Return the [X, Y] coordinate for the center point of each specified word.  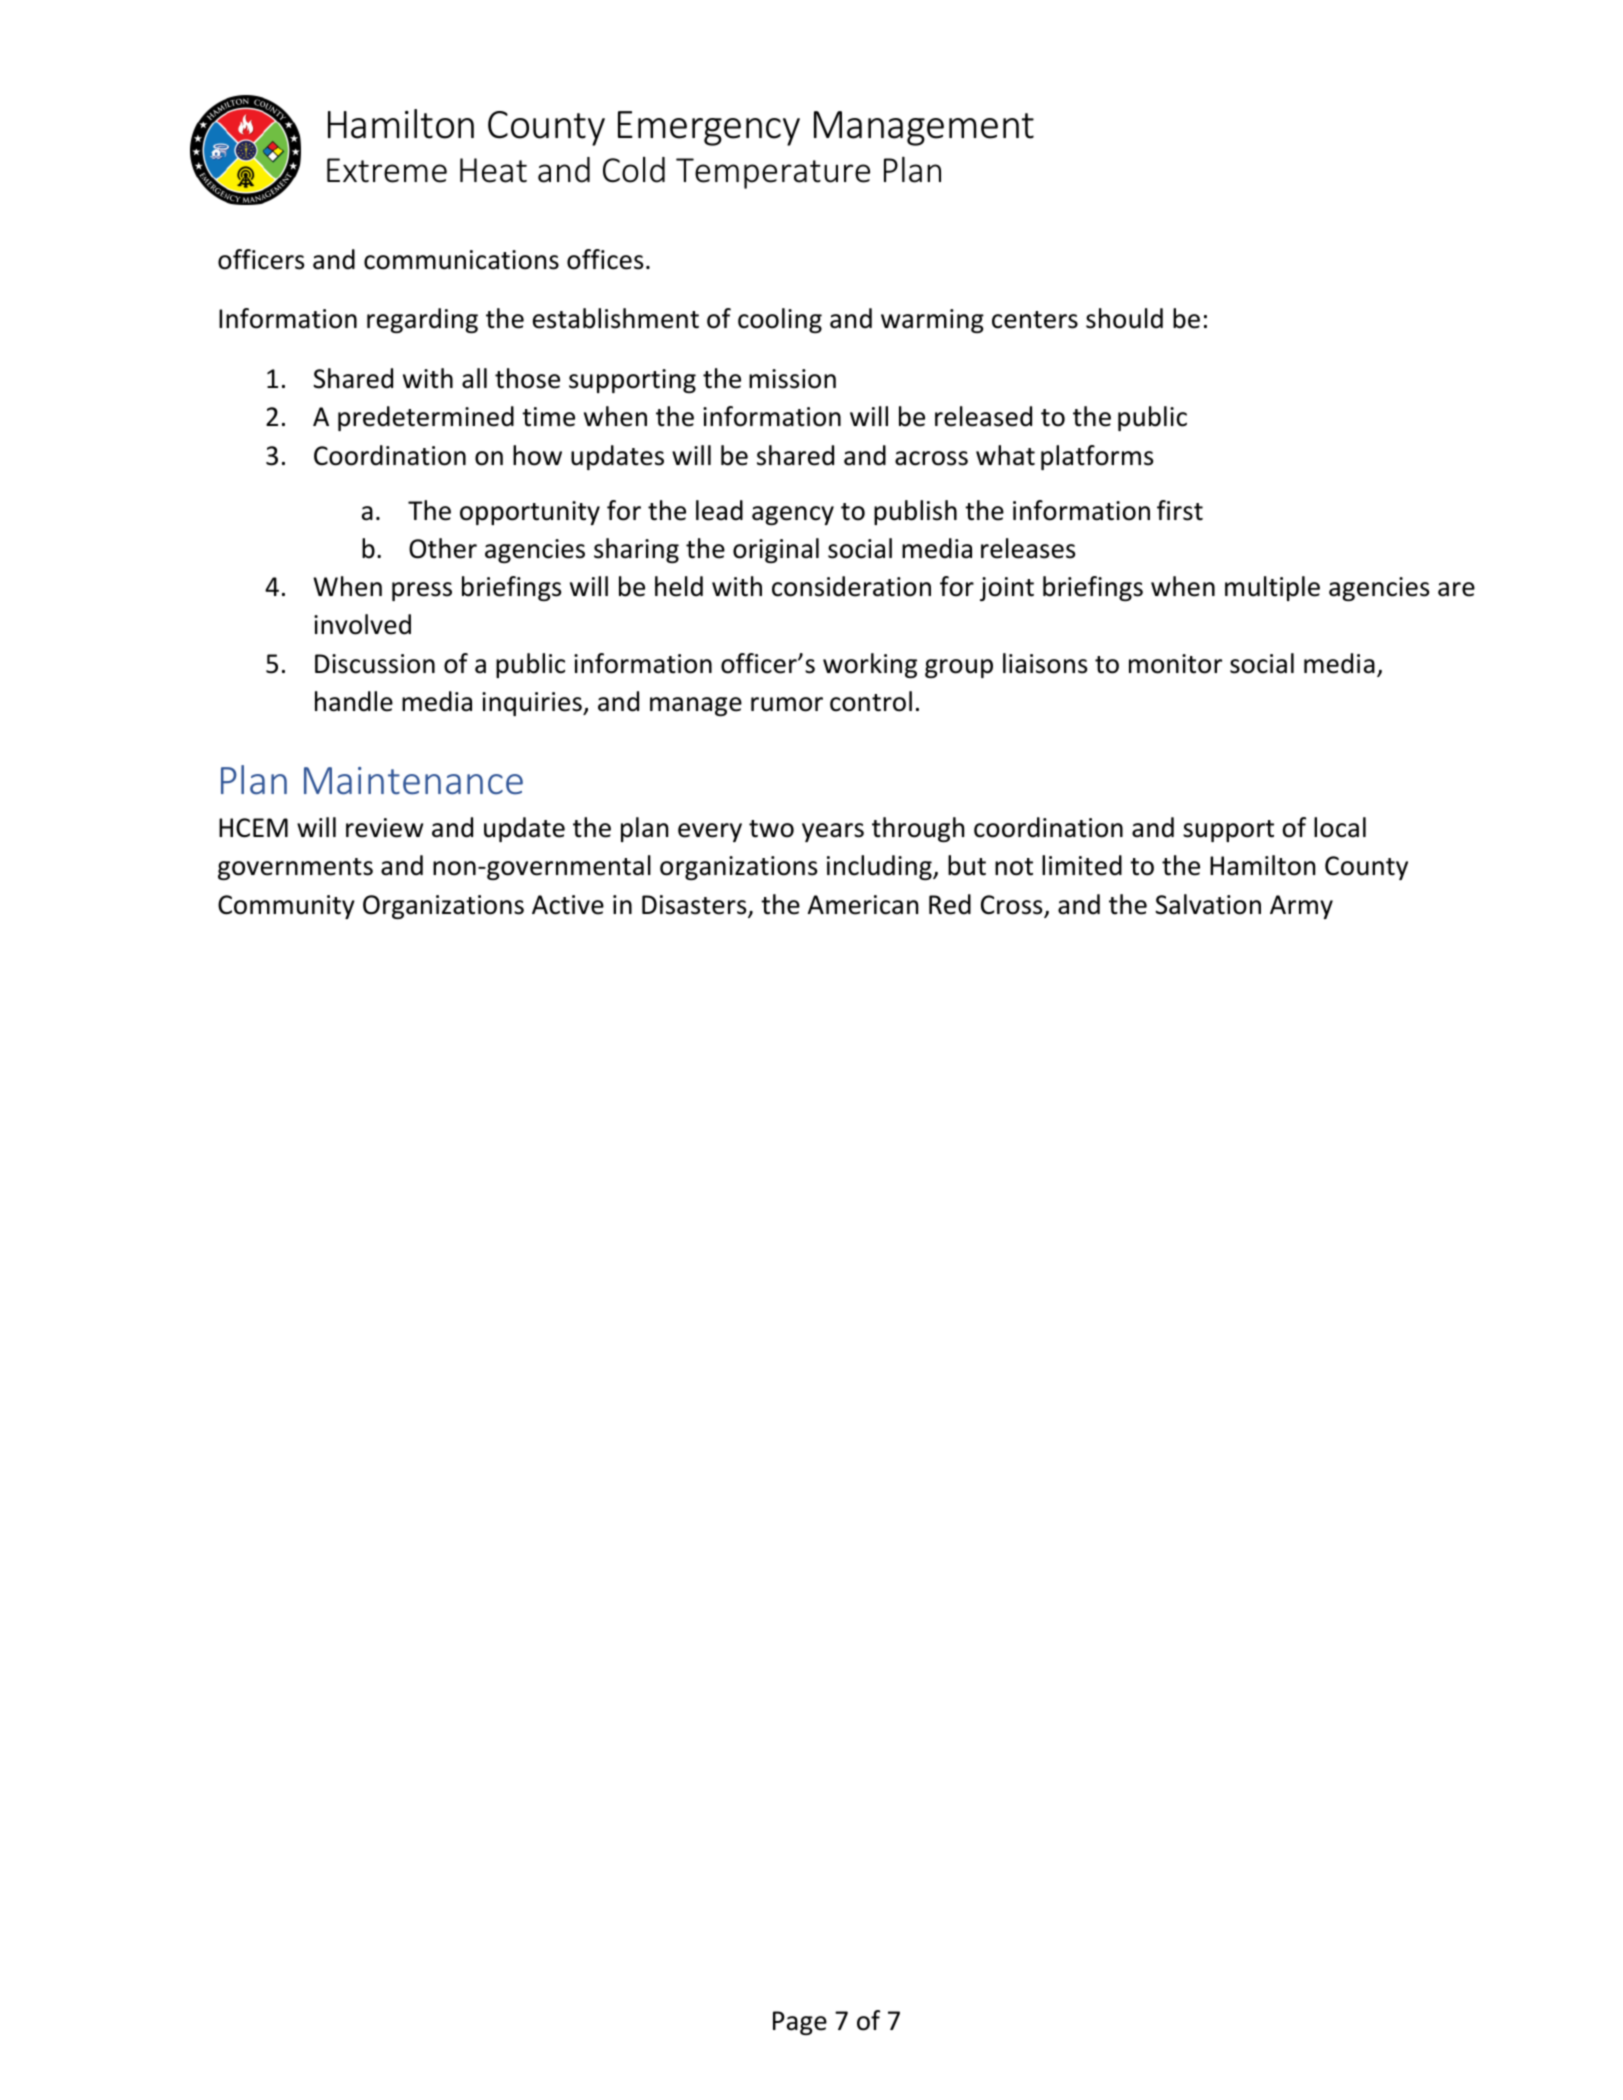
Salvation [1208, 904]
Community [286, 907]
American [863, 905]
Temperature [773, 173]
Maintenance [413, 781]
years [833, 832]
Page [800, 2023]
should [1124, 318]
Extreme [387, 170]
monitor [1175, 664]
